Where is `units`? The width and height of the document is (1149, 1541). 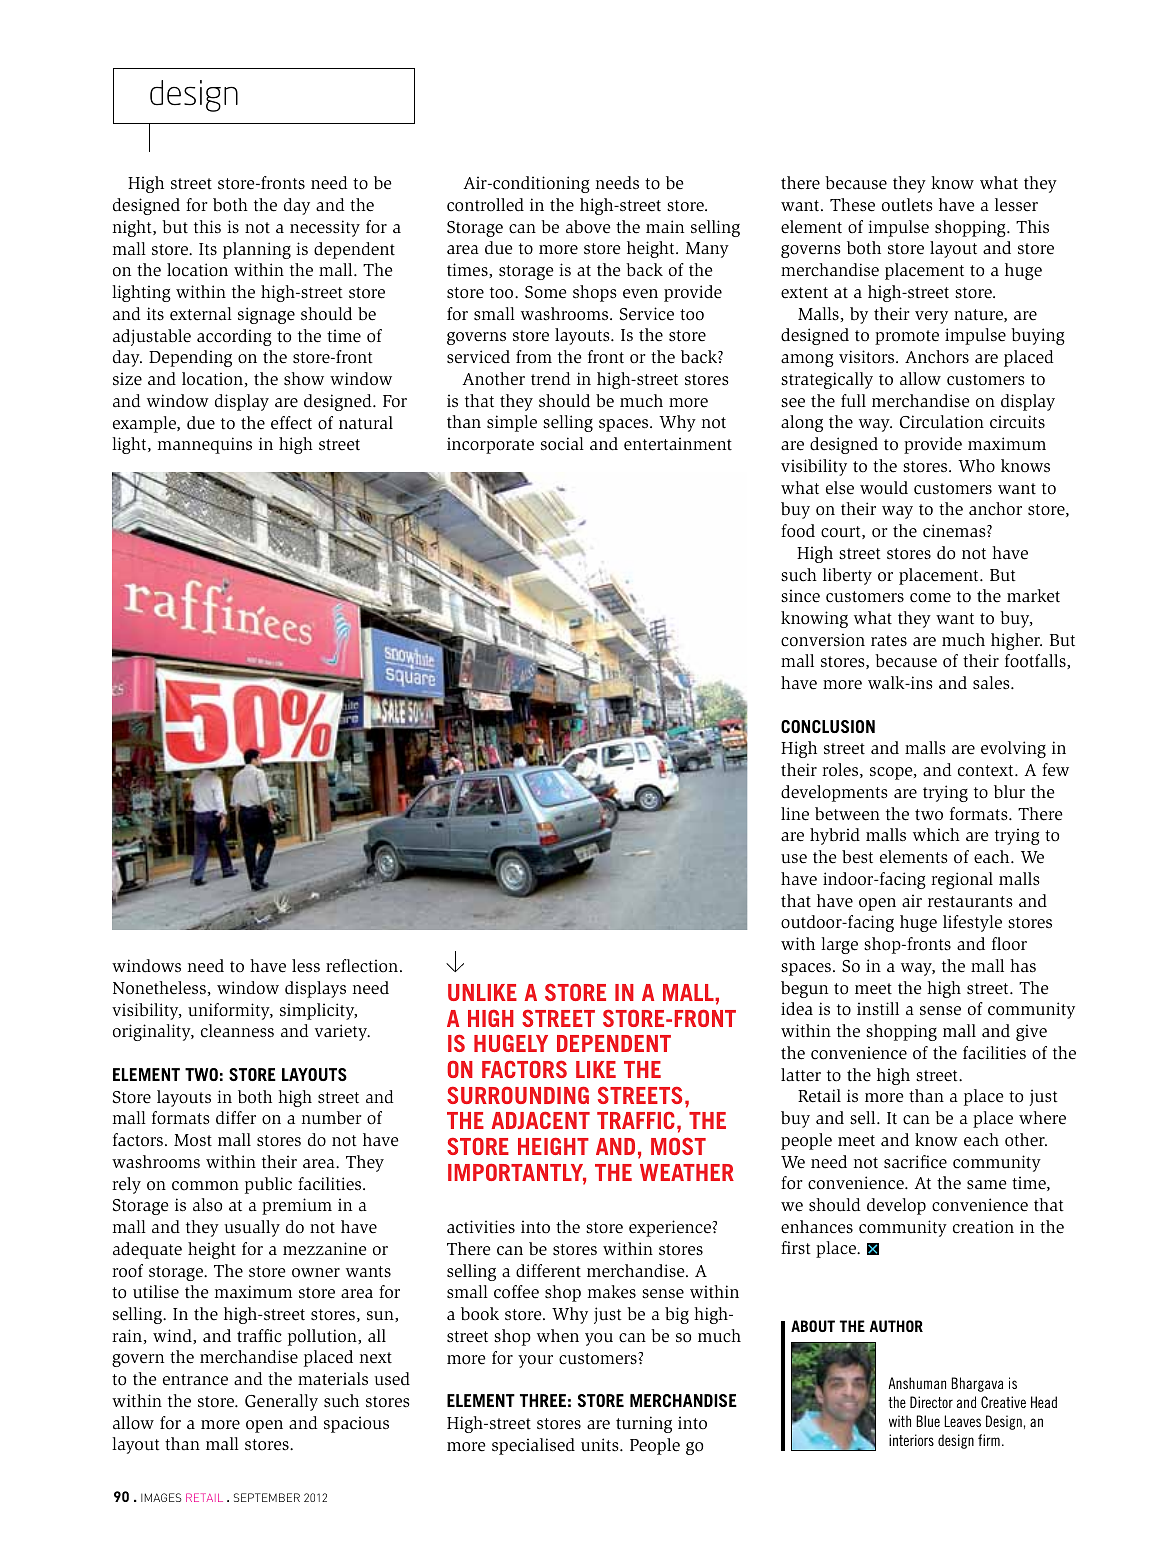 units is located at coordinates (601, 1445).
